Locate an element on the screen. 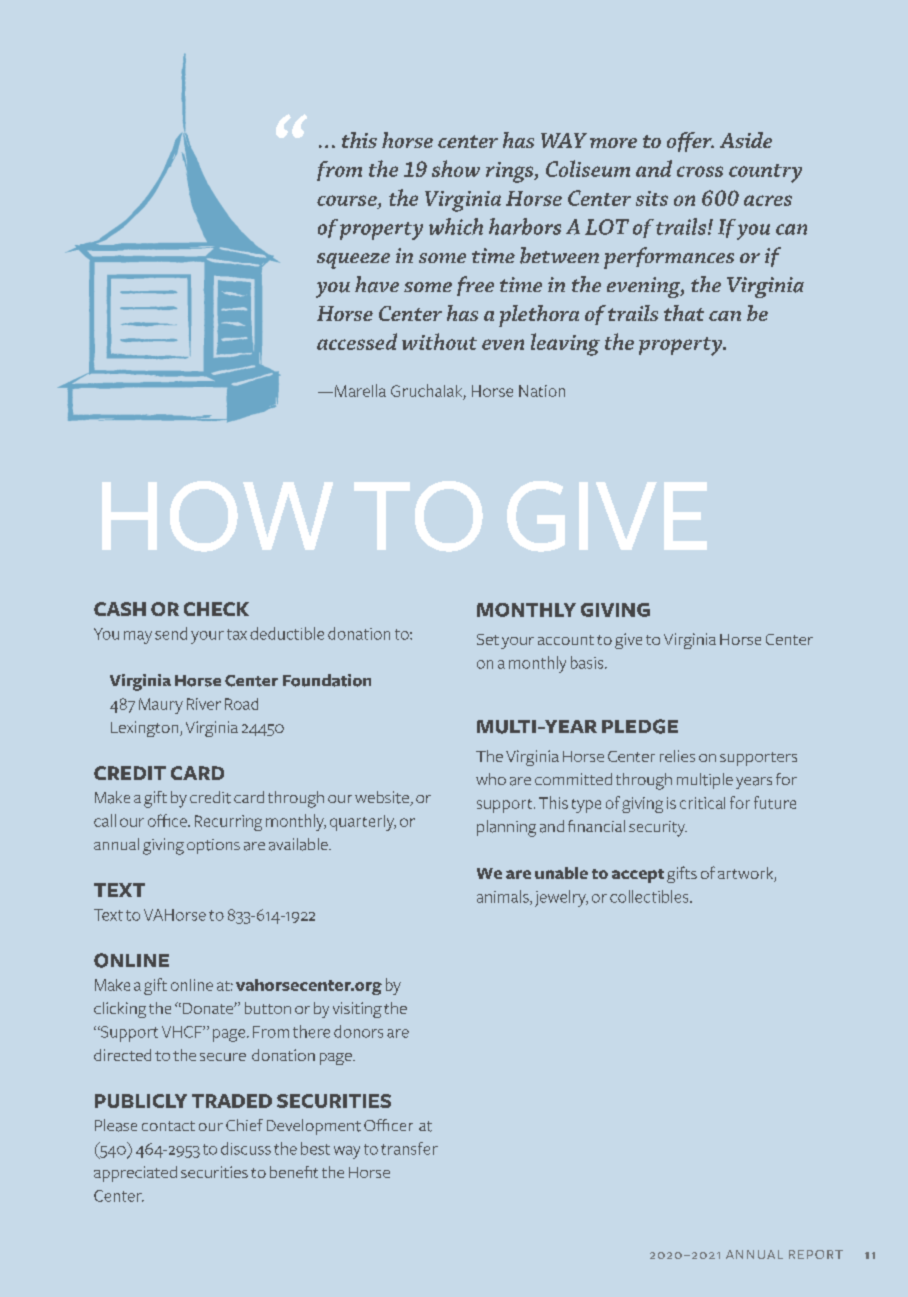 The image size is (908, 1297). contact is located at coordinates (168, 1126).
